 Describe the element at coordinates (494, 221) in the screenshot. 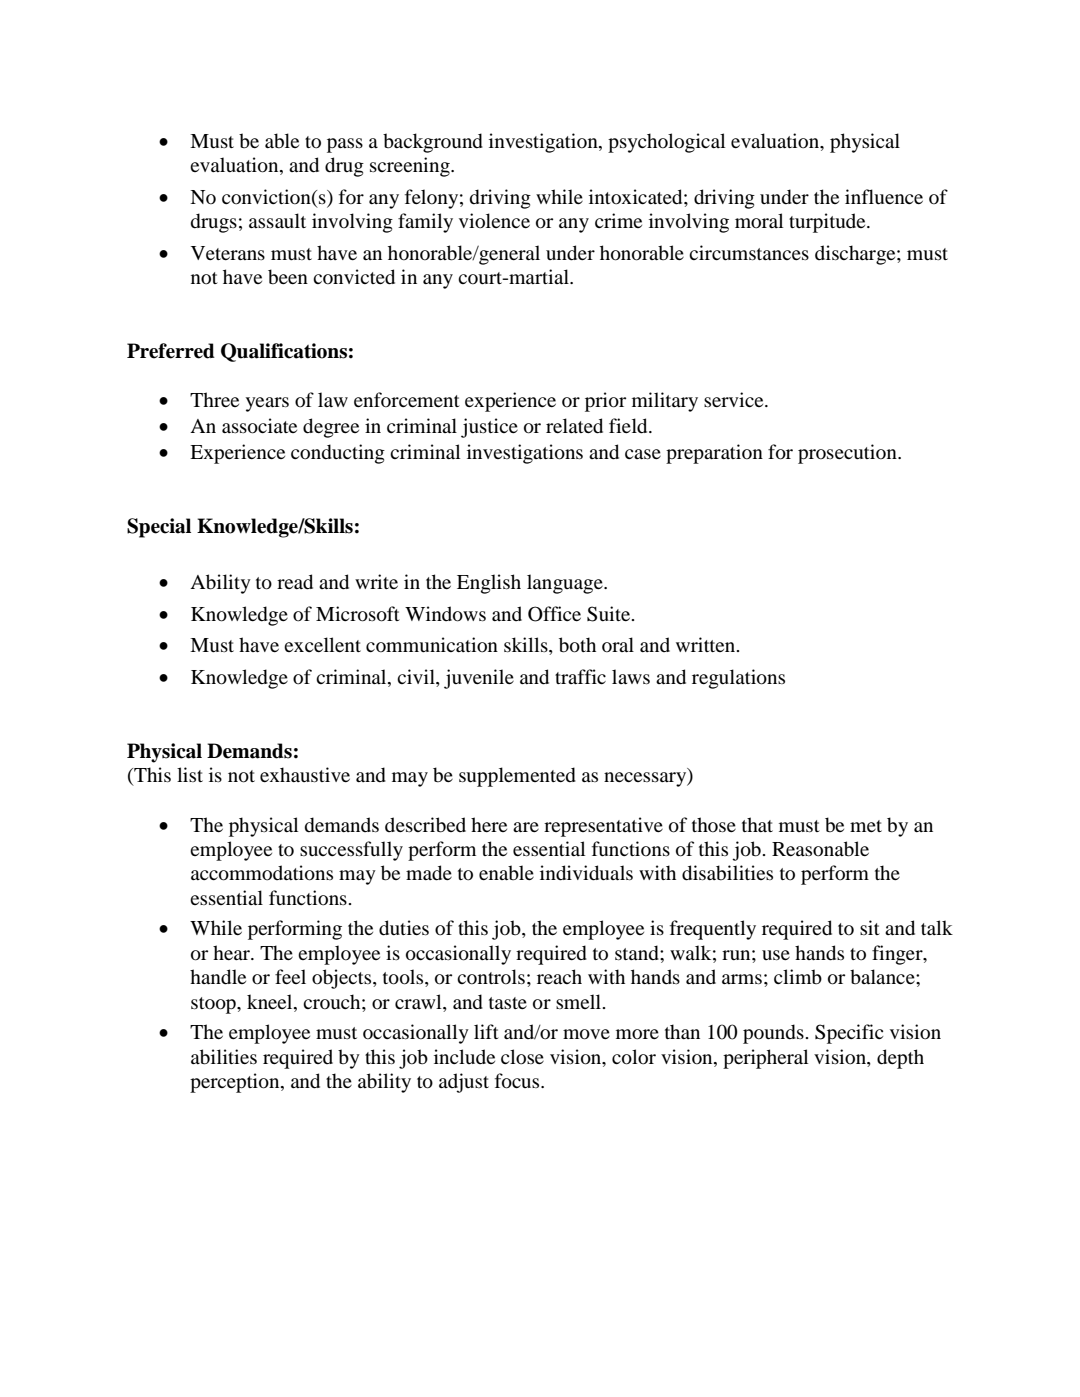

I see `violence` at that location.
